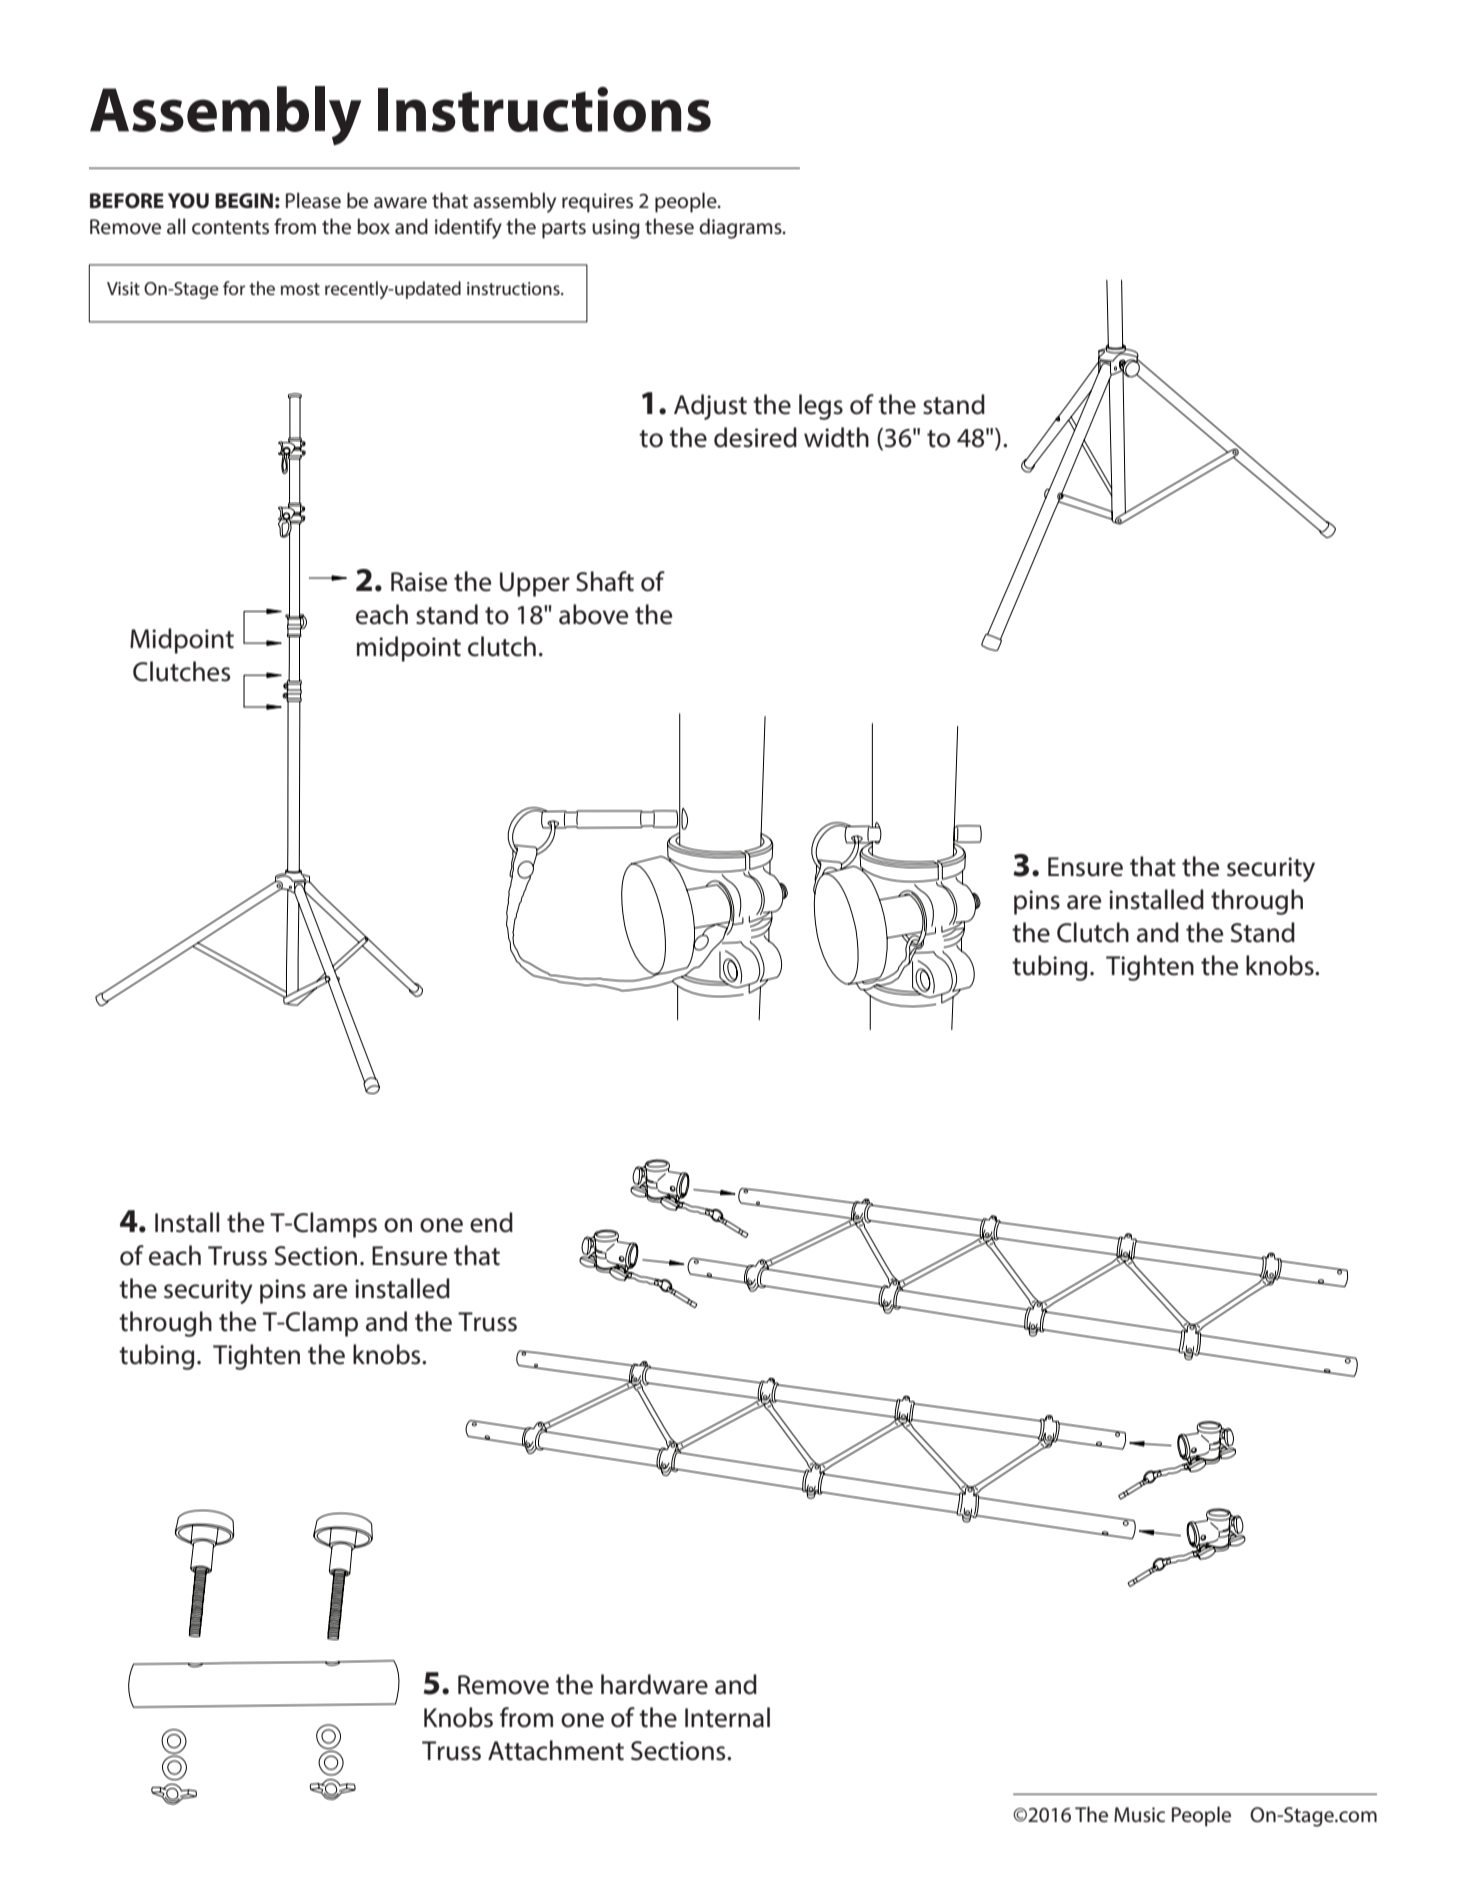  What do you see at coordinates (741, 228) in the page?
I see `diagrams` at bounding box center [741, 228].
